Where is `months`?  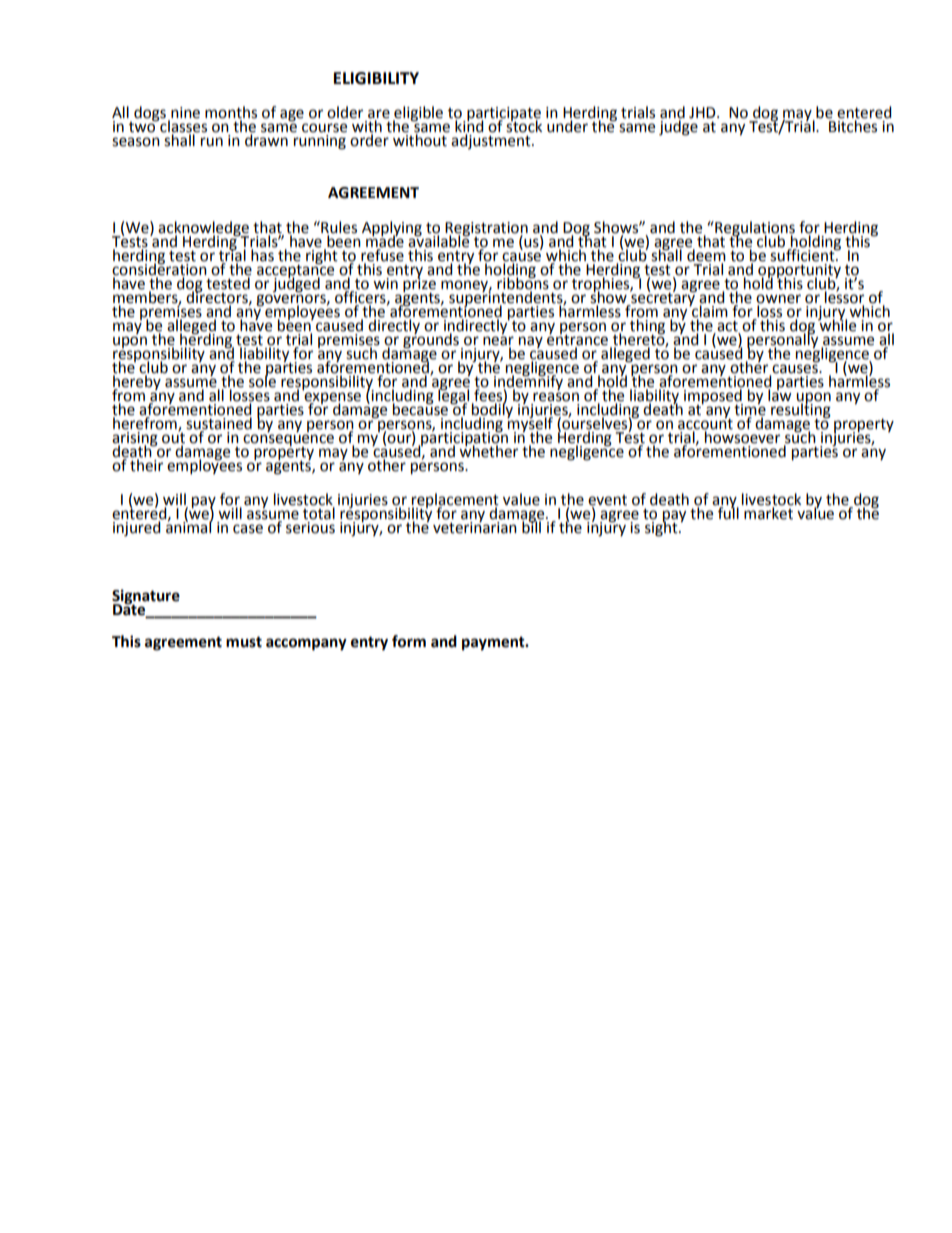
months is located at coordinates (231, 113).
